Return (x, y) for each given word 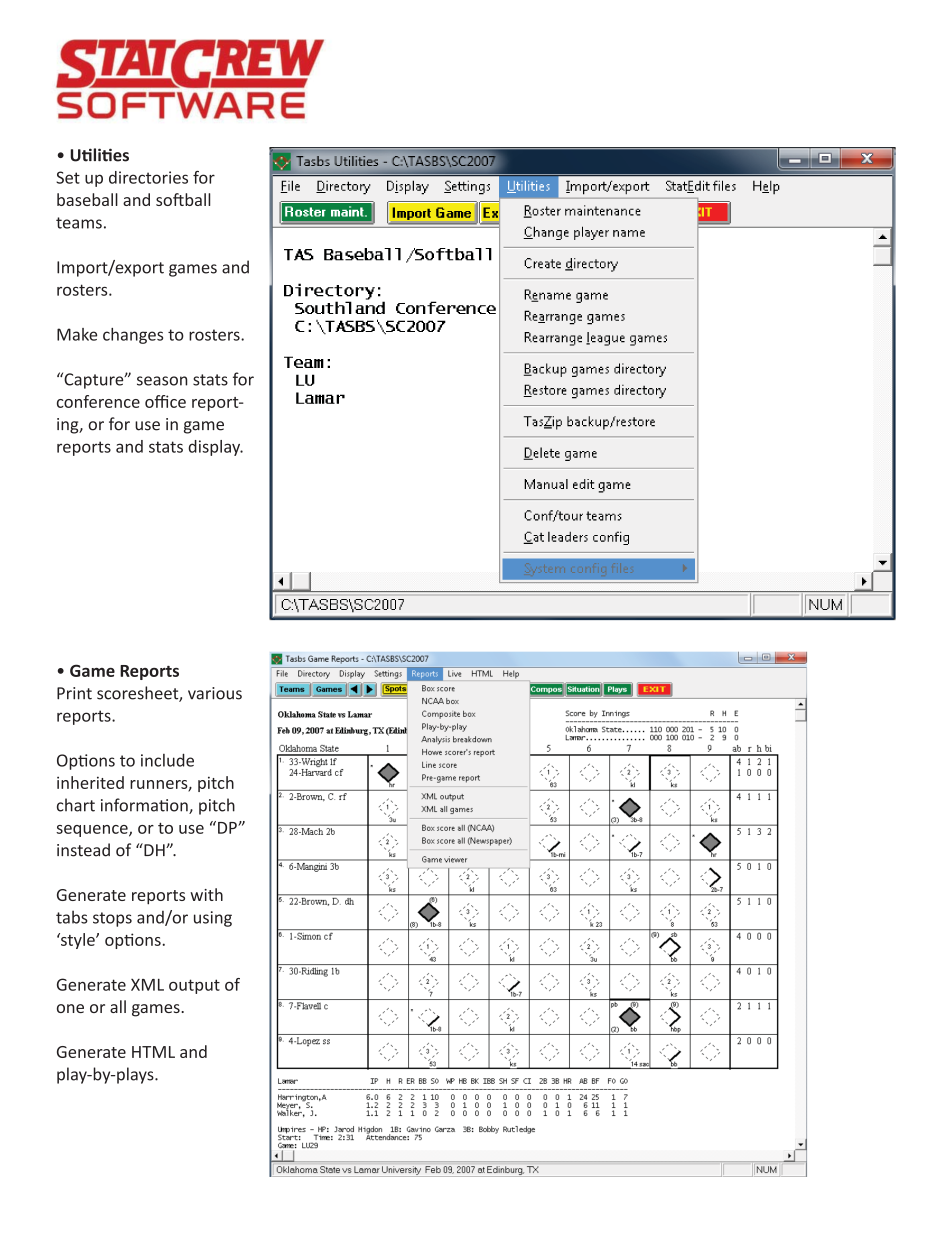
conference (98, 401)
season (162, 381)
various (215, 693)
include (167, 760)
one (70, 1008)
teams (79, 223)
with (206, 894)
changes (133, 336)
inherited (90, 782)
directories (148, 177)
